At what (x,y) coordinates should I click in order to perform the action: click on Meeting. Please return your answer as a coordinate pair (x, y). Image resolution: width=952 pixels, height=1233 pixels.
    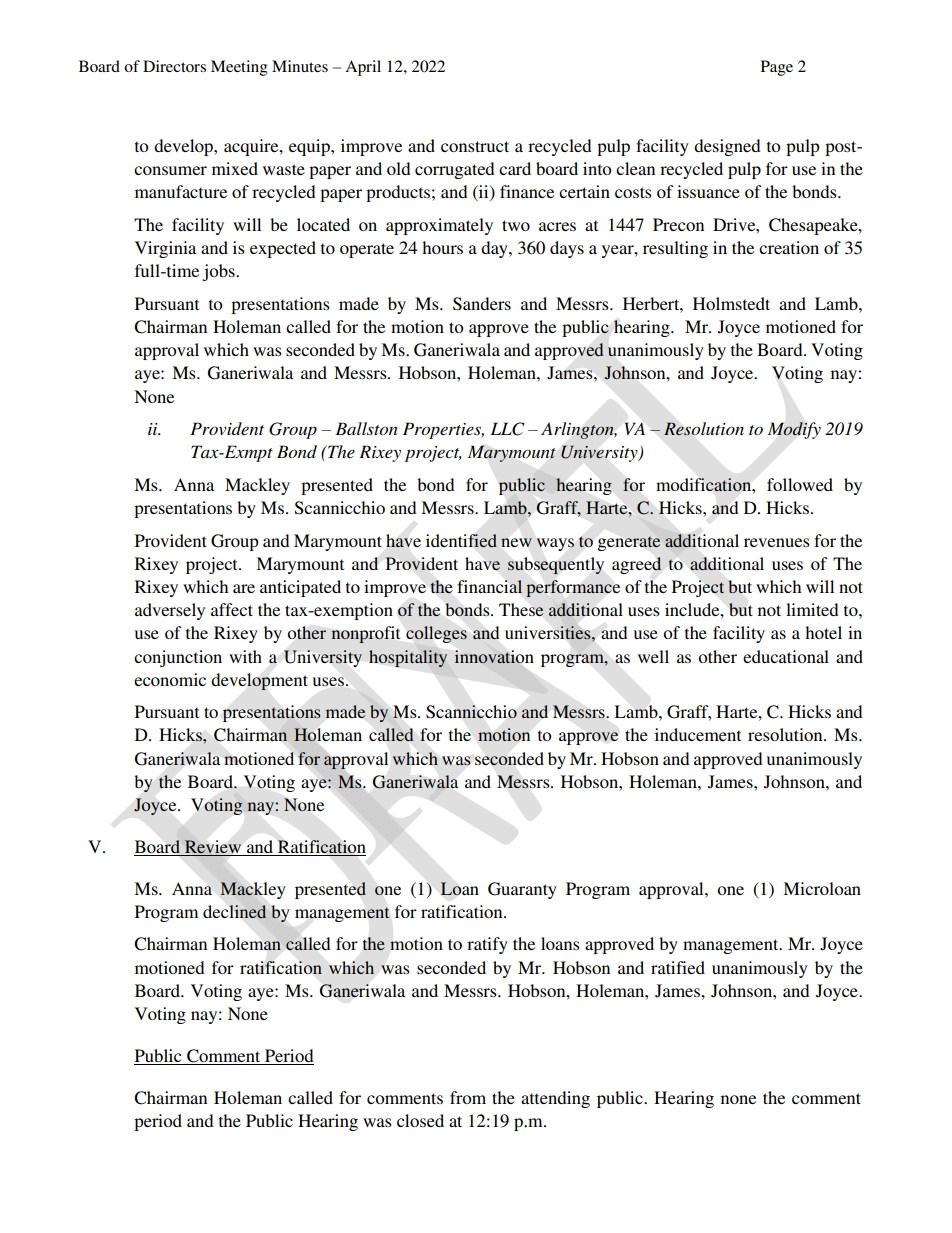
    Looking at the image, I should click on (239, 68).
